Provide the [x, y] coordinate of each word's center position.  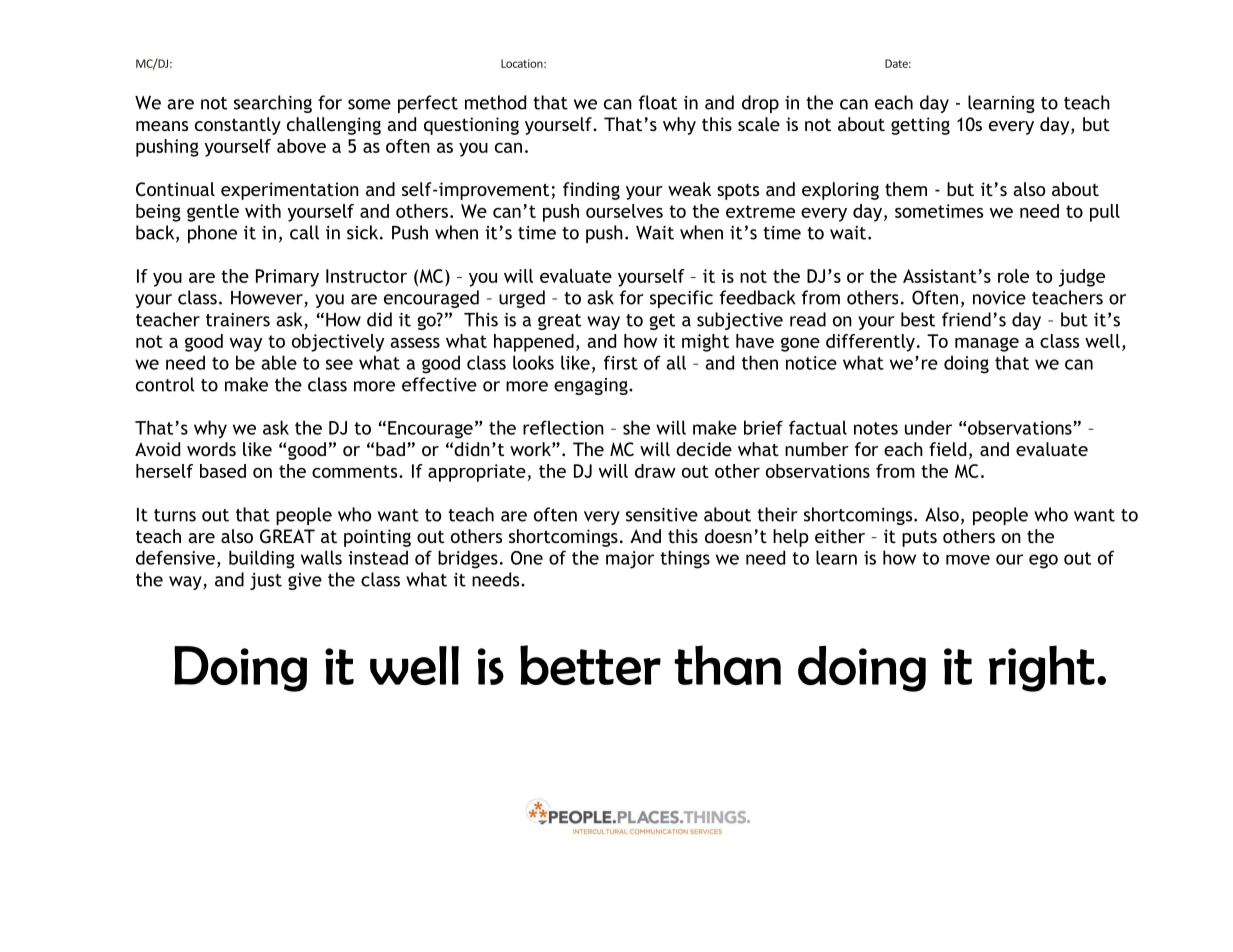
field [947, 449]
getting [920, 126]
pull [1105, 213]
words [211, 449]
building [262, 559]
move [968, 560]
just [266, 581]
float [658, 102]
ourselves [624, 211]
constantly [238, 126]
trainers [238, 320]
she [636, 427]
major [630, 560]
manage [987, 344]
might [705, 343]
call [304, 232]
